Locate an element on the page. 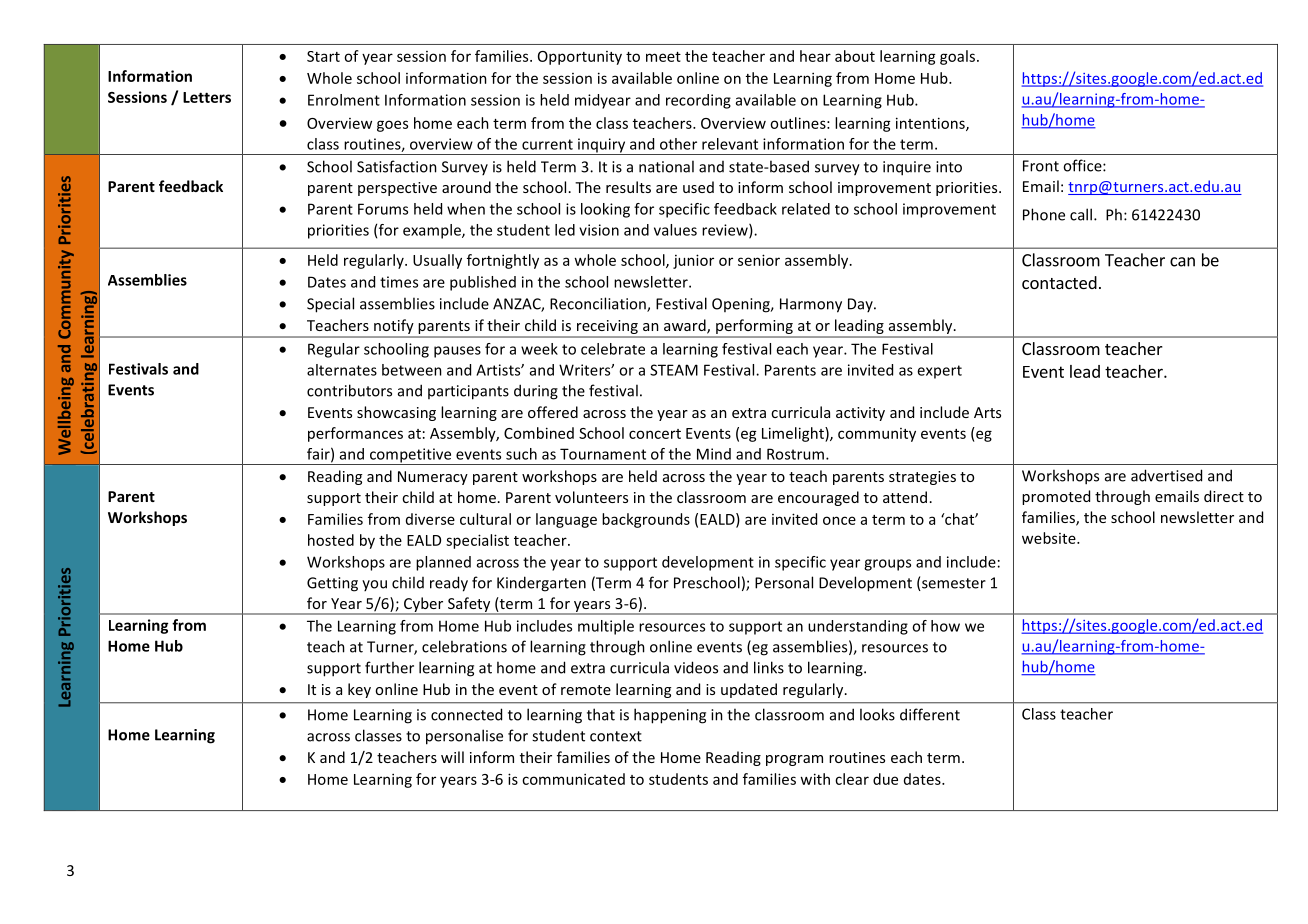  performances is located at coordinates (355, 434).
